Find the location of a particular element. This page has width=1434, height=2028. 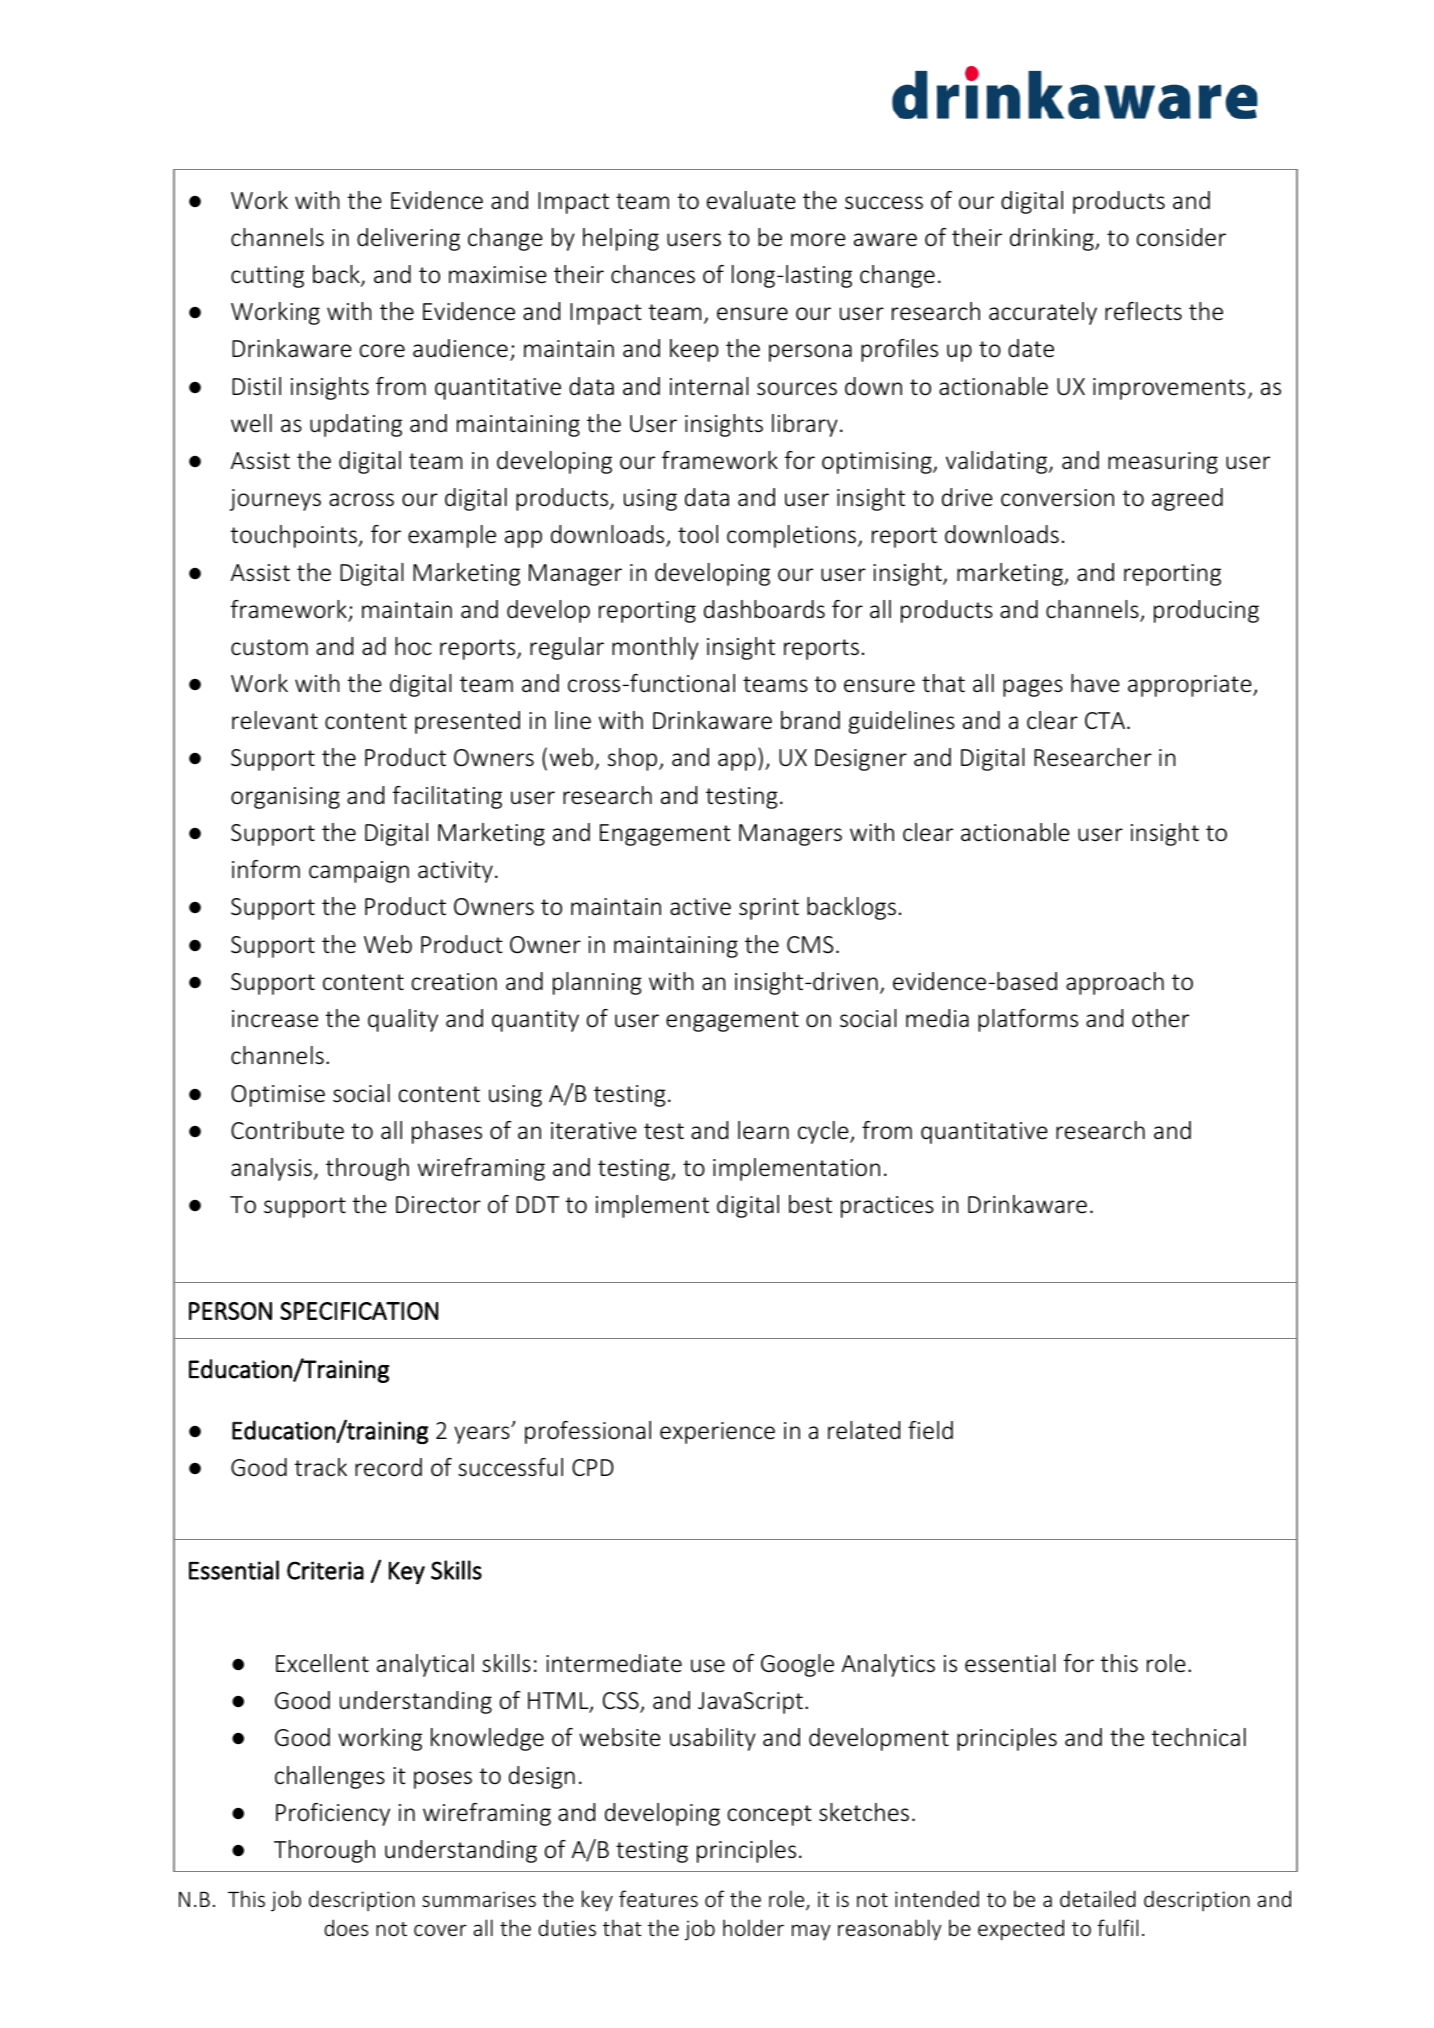

delivering is located at coordinates (408, 239).
